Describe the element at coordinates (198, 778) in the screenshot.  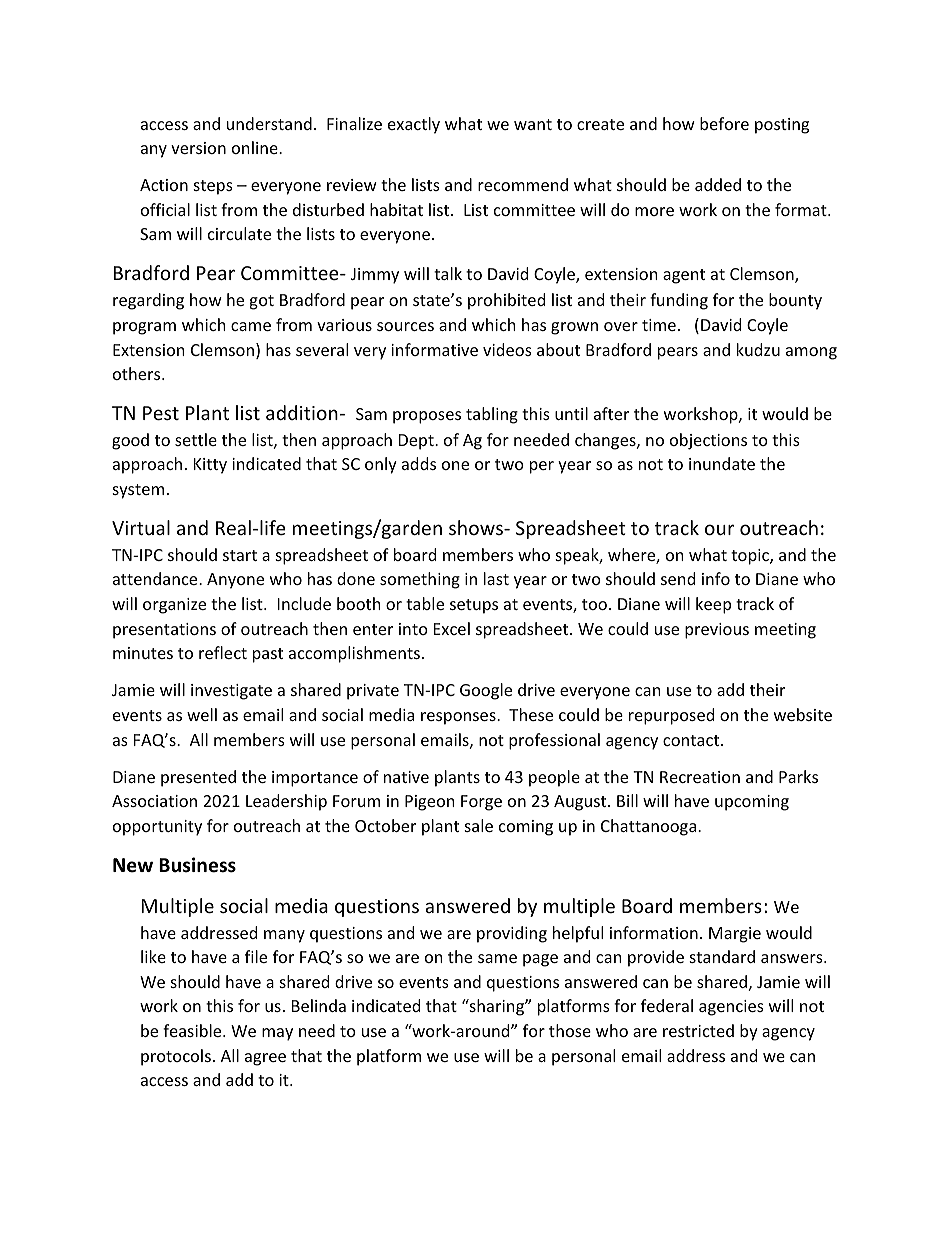
I see `presented` at that location.
